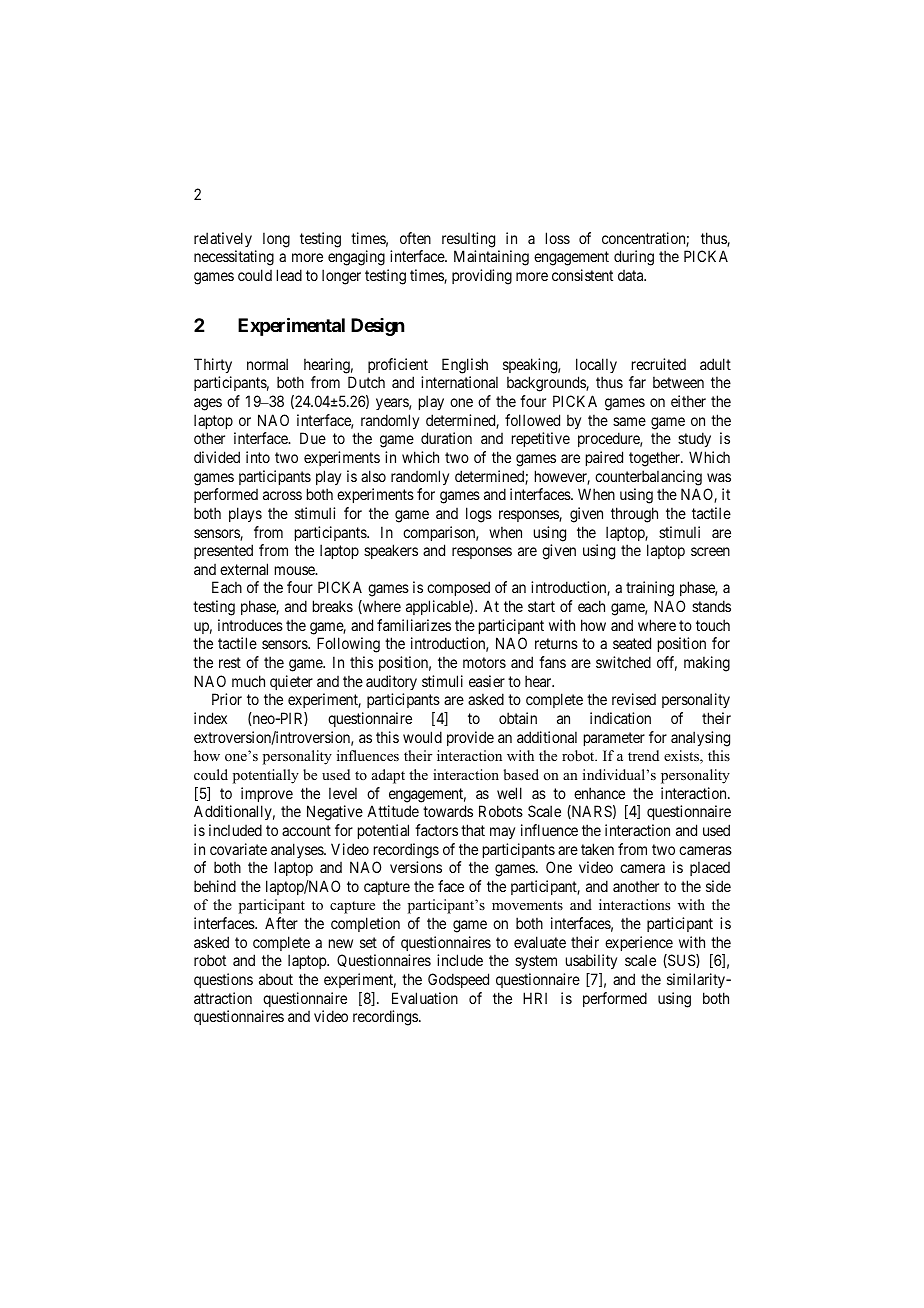 This screenshot has height=1308, width=924. What do you see at coordinates (250, 625) in the screenshot?
I see `introduces` at bounding box center [250, 625].
